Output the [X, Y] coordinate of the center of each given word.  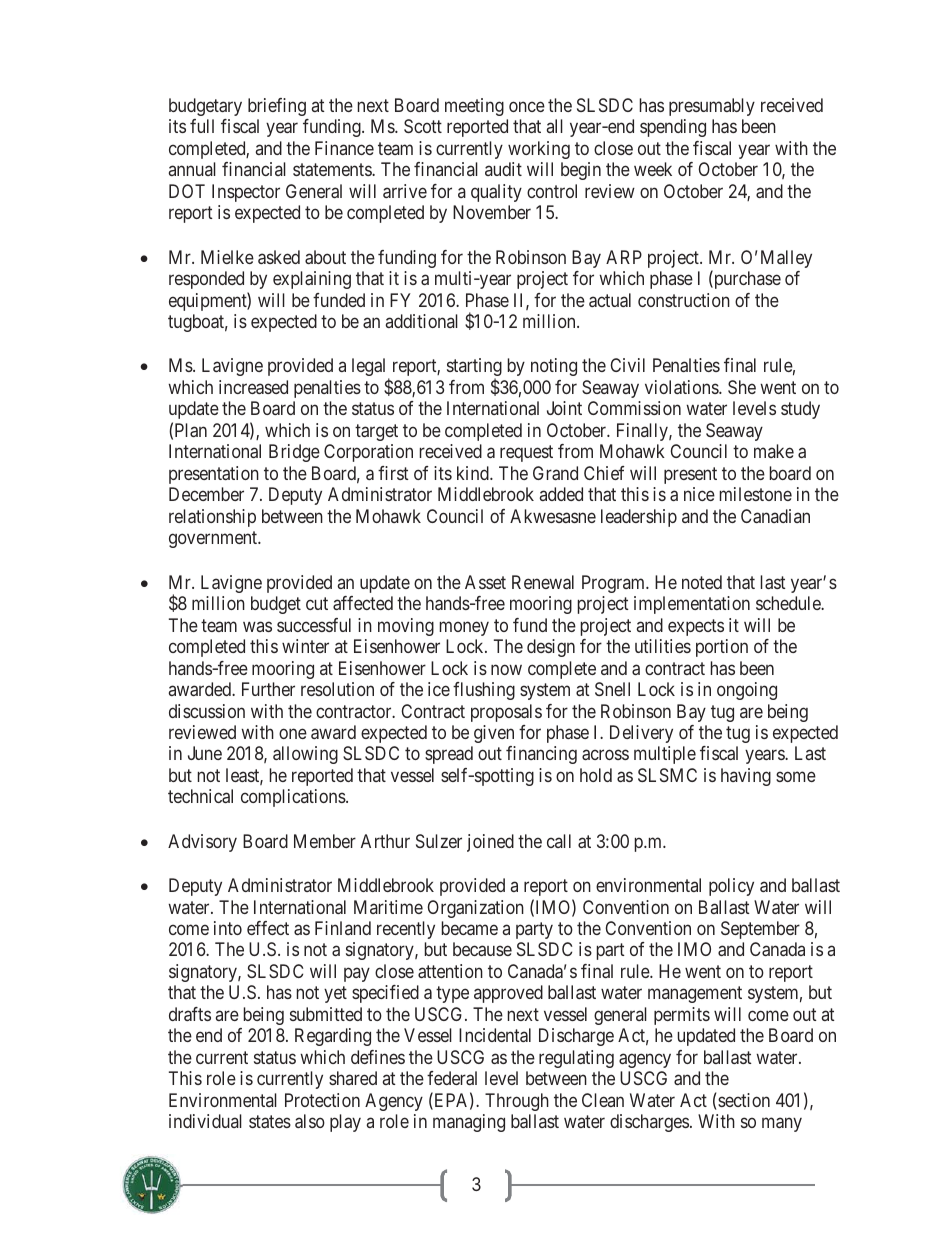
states [270, 1122]
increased [253, 387]
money [464, 628]
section [743, 1101]
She [742, 387]
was [257, 626]
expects [696, 627]
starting [474, 369]
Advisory [202, 843]
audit [503, 169]
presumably [712, 107]
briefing [277, 107]
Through [517, 1102]
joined [490, 843]
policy [731, 887]
